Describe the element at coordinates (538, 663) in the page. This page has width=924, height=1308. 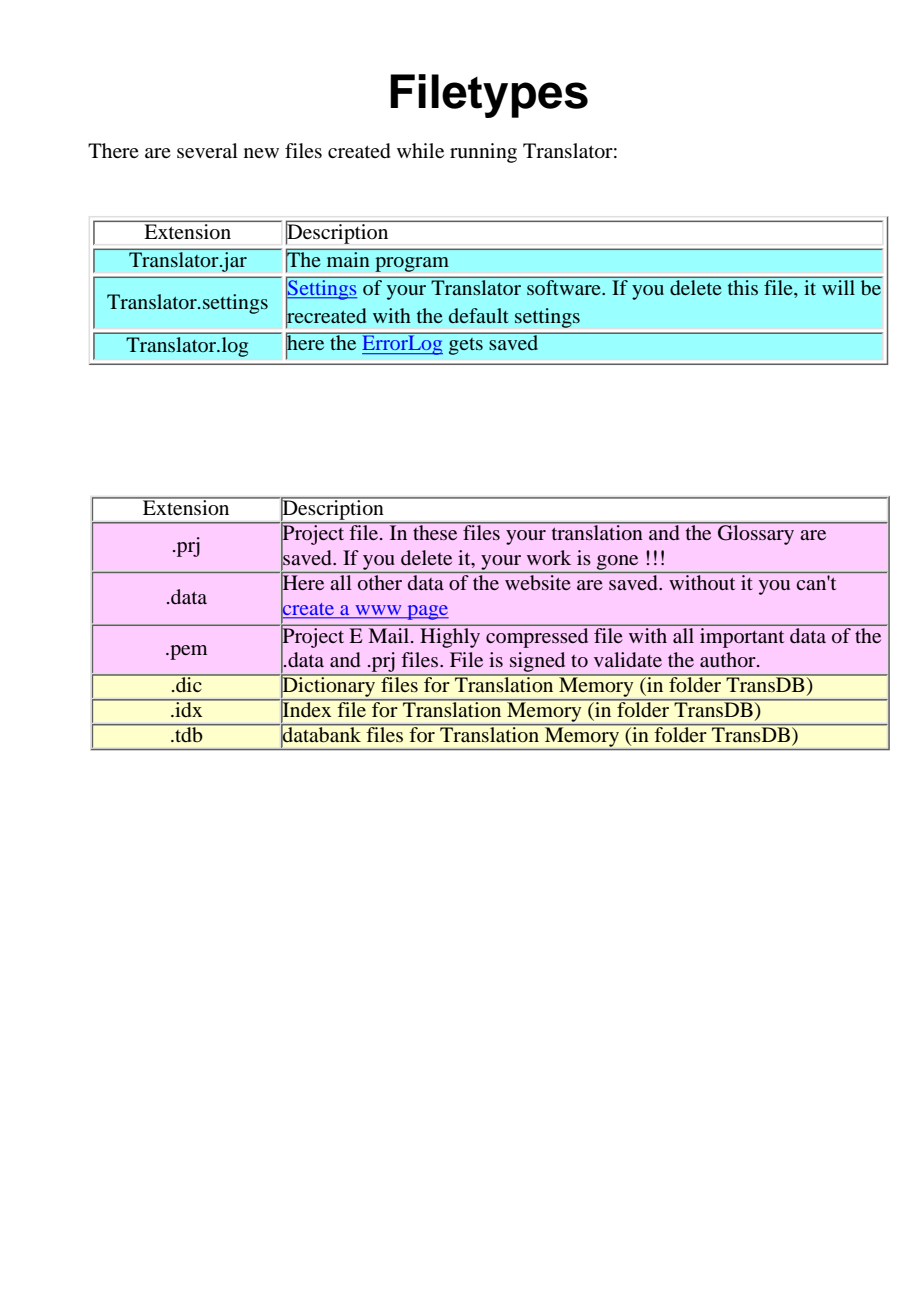
I see `signed` at that location.
